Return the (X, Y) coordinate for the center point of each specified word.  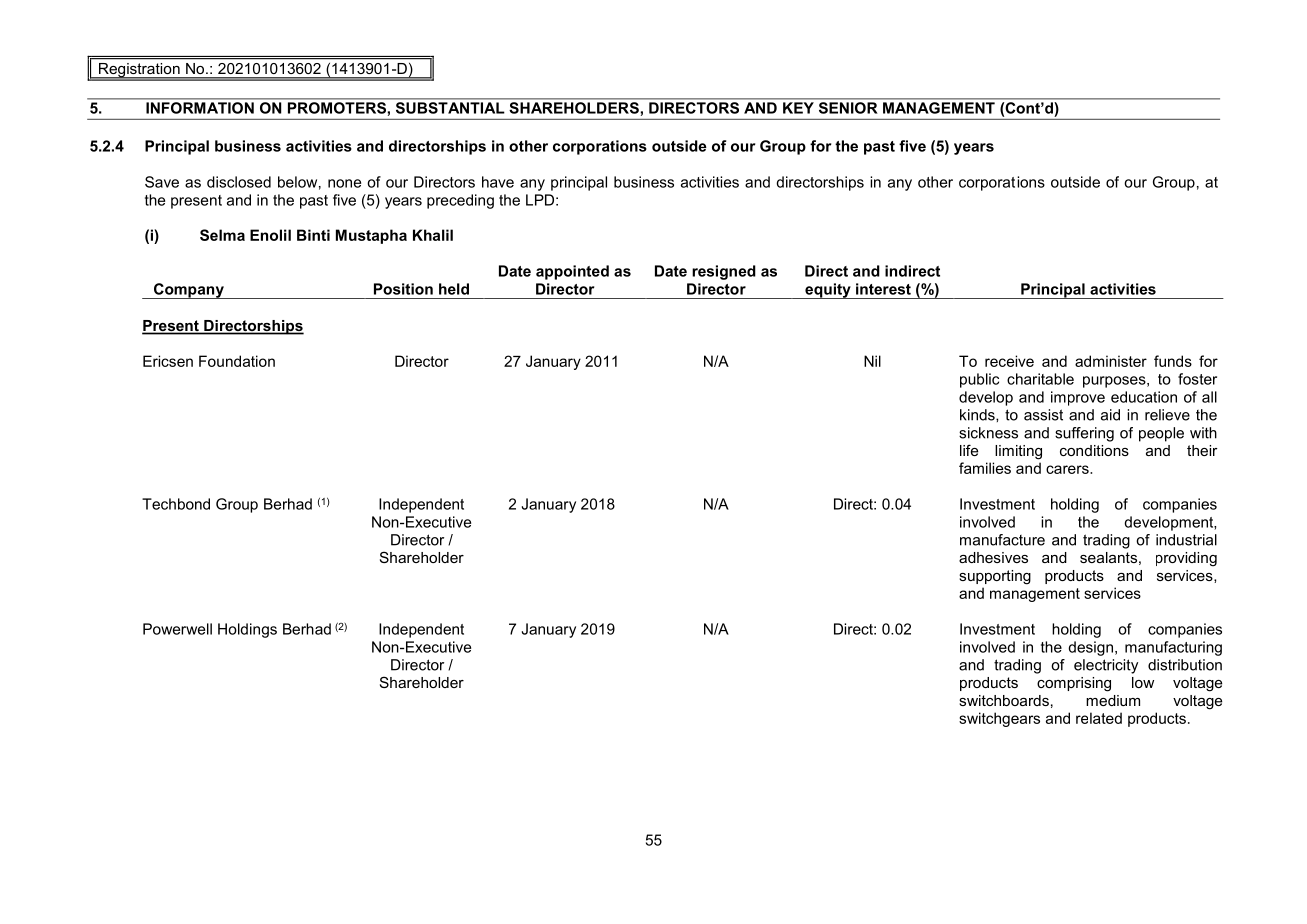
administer (1111, 361)
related (1099, 718)
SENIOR (848, 108)
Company (188, 291)
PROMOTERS (337, 108)
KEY (798, 108)
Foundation (237, 361)
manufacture (1002, 540)
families (985, 468)
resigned (724, 272)
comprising (1074, 684)
